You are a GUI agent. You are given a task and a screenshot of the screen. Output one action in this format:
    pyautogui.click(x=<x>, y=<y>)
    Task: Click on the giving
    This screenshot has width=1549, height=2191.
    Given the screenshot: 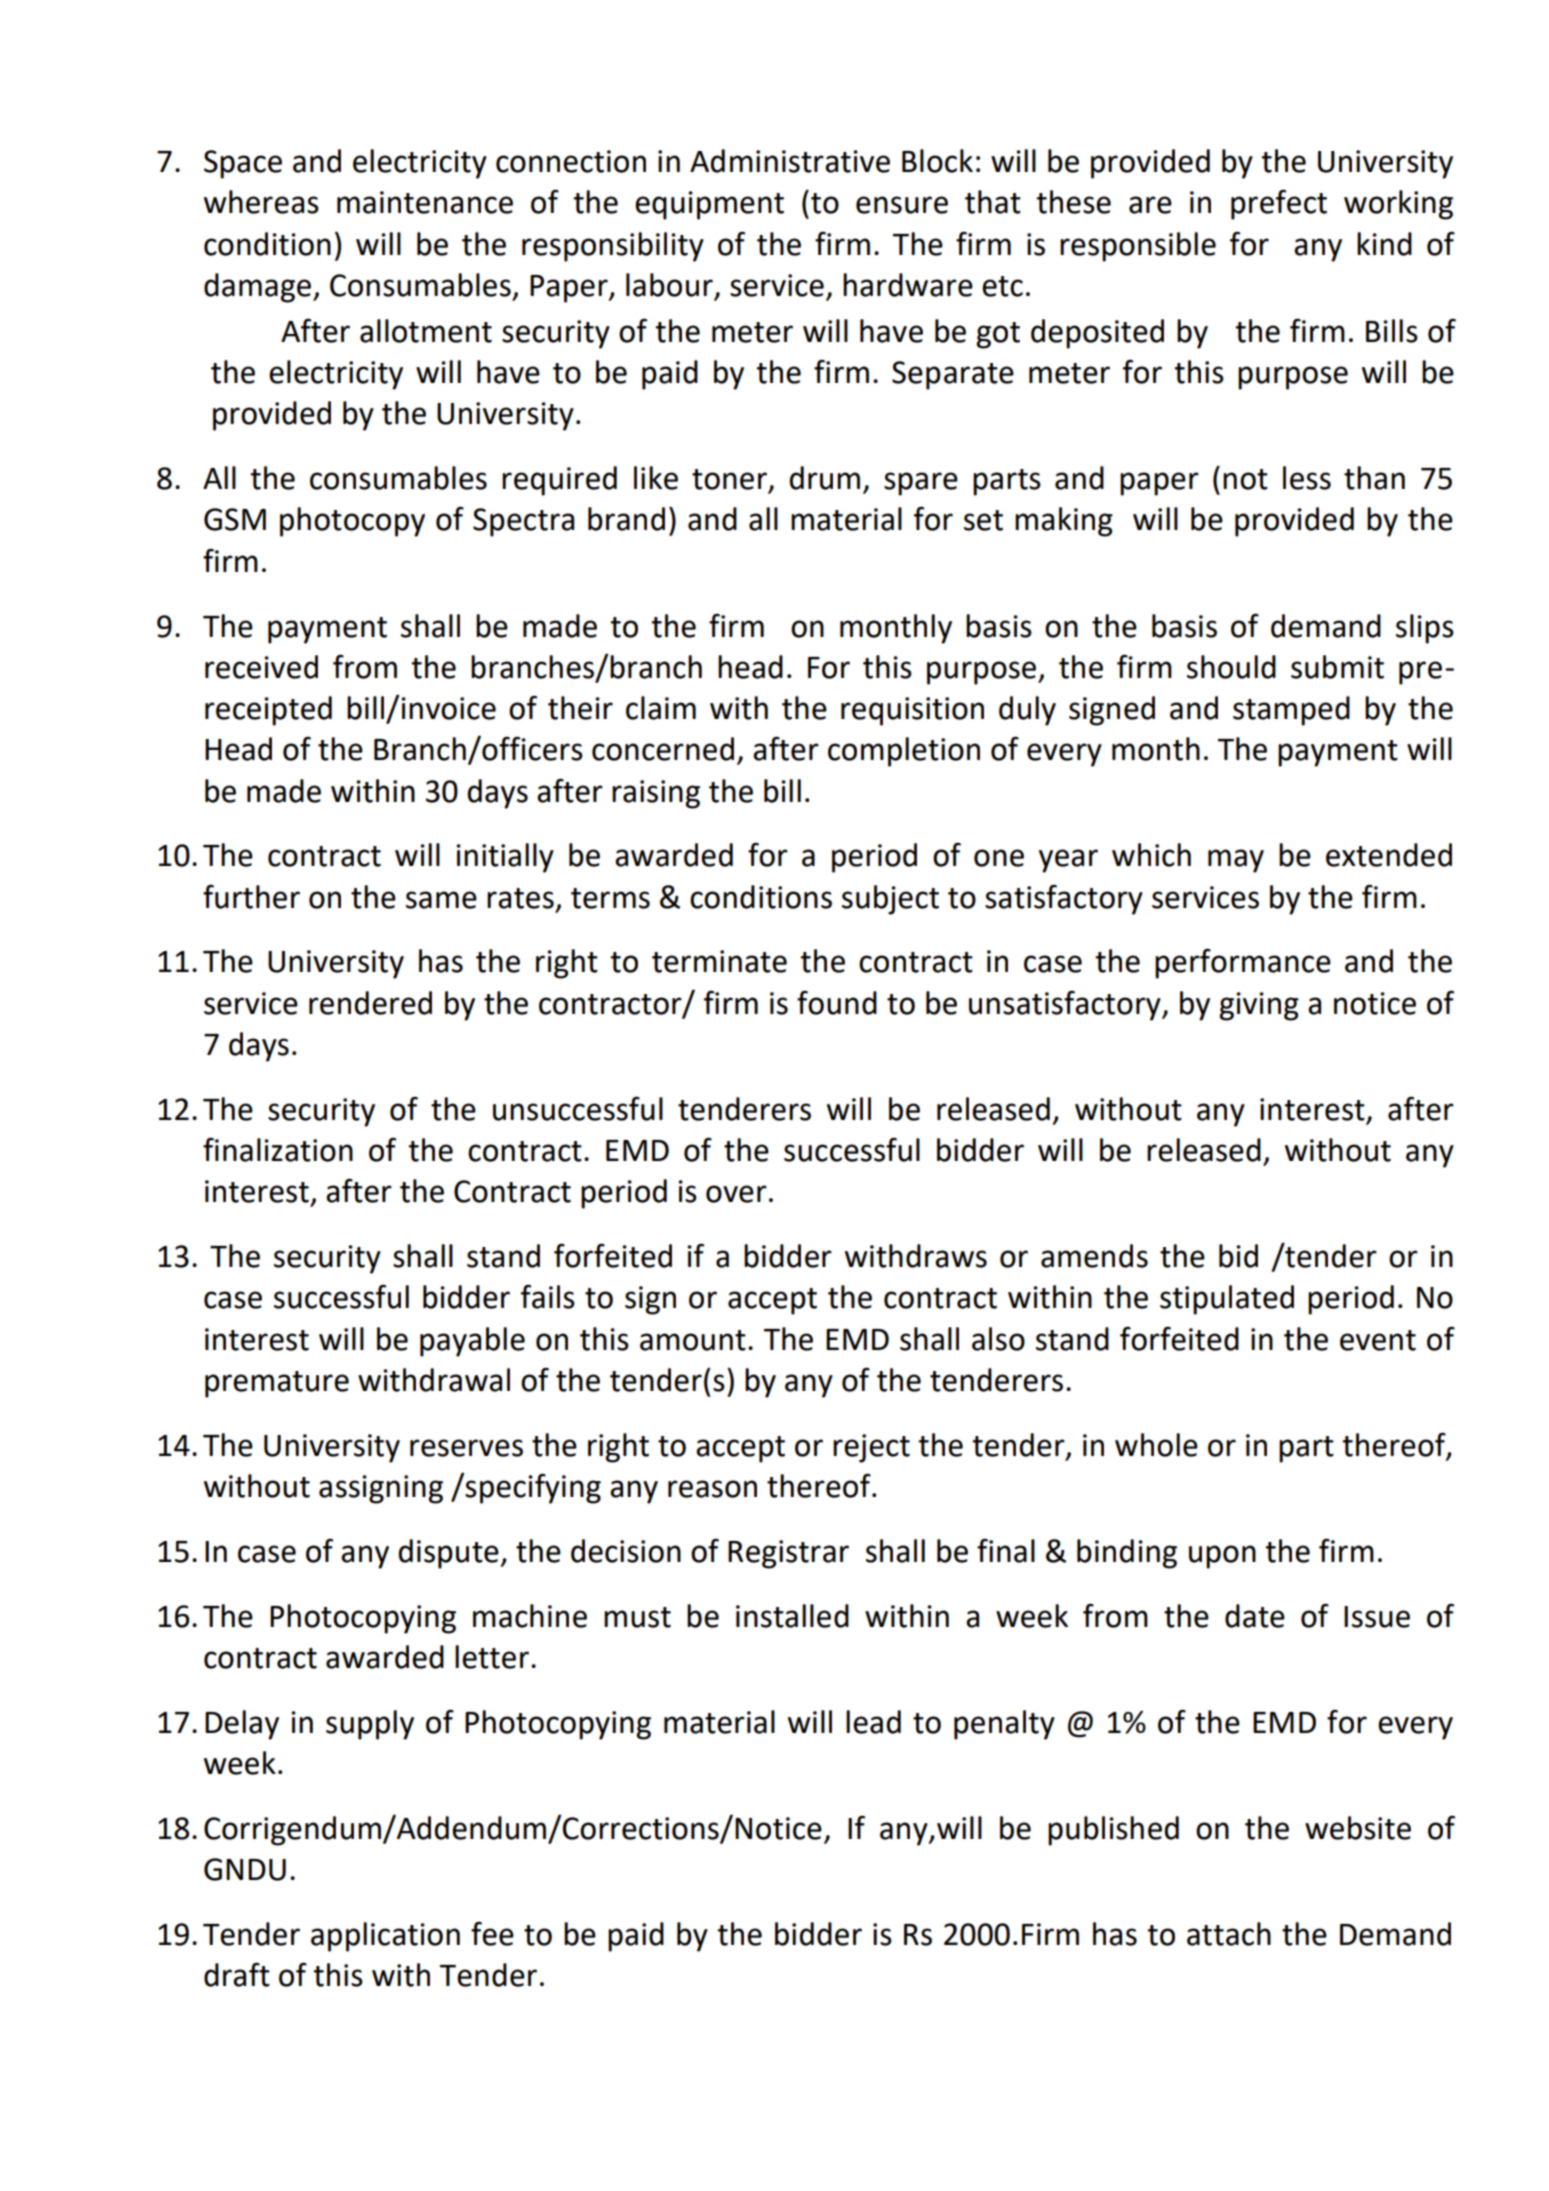 What is the action you would take?
    pyautogui.click(x=1259, y=1006)
